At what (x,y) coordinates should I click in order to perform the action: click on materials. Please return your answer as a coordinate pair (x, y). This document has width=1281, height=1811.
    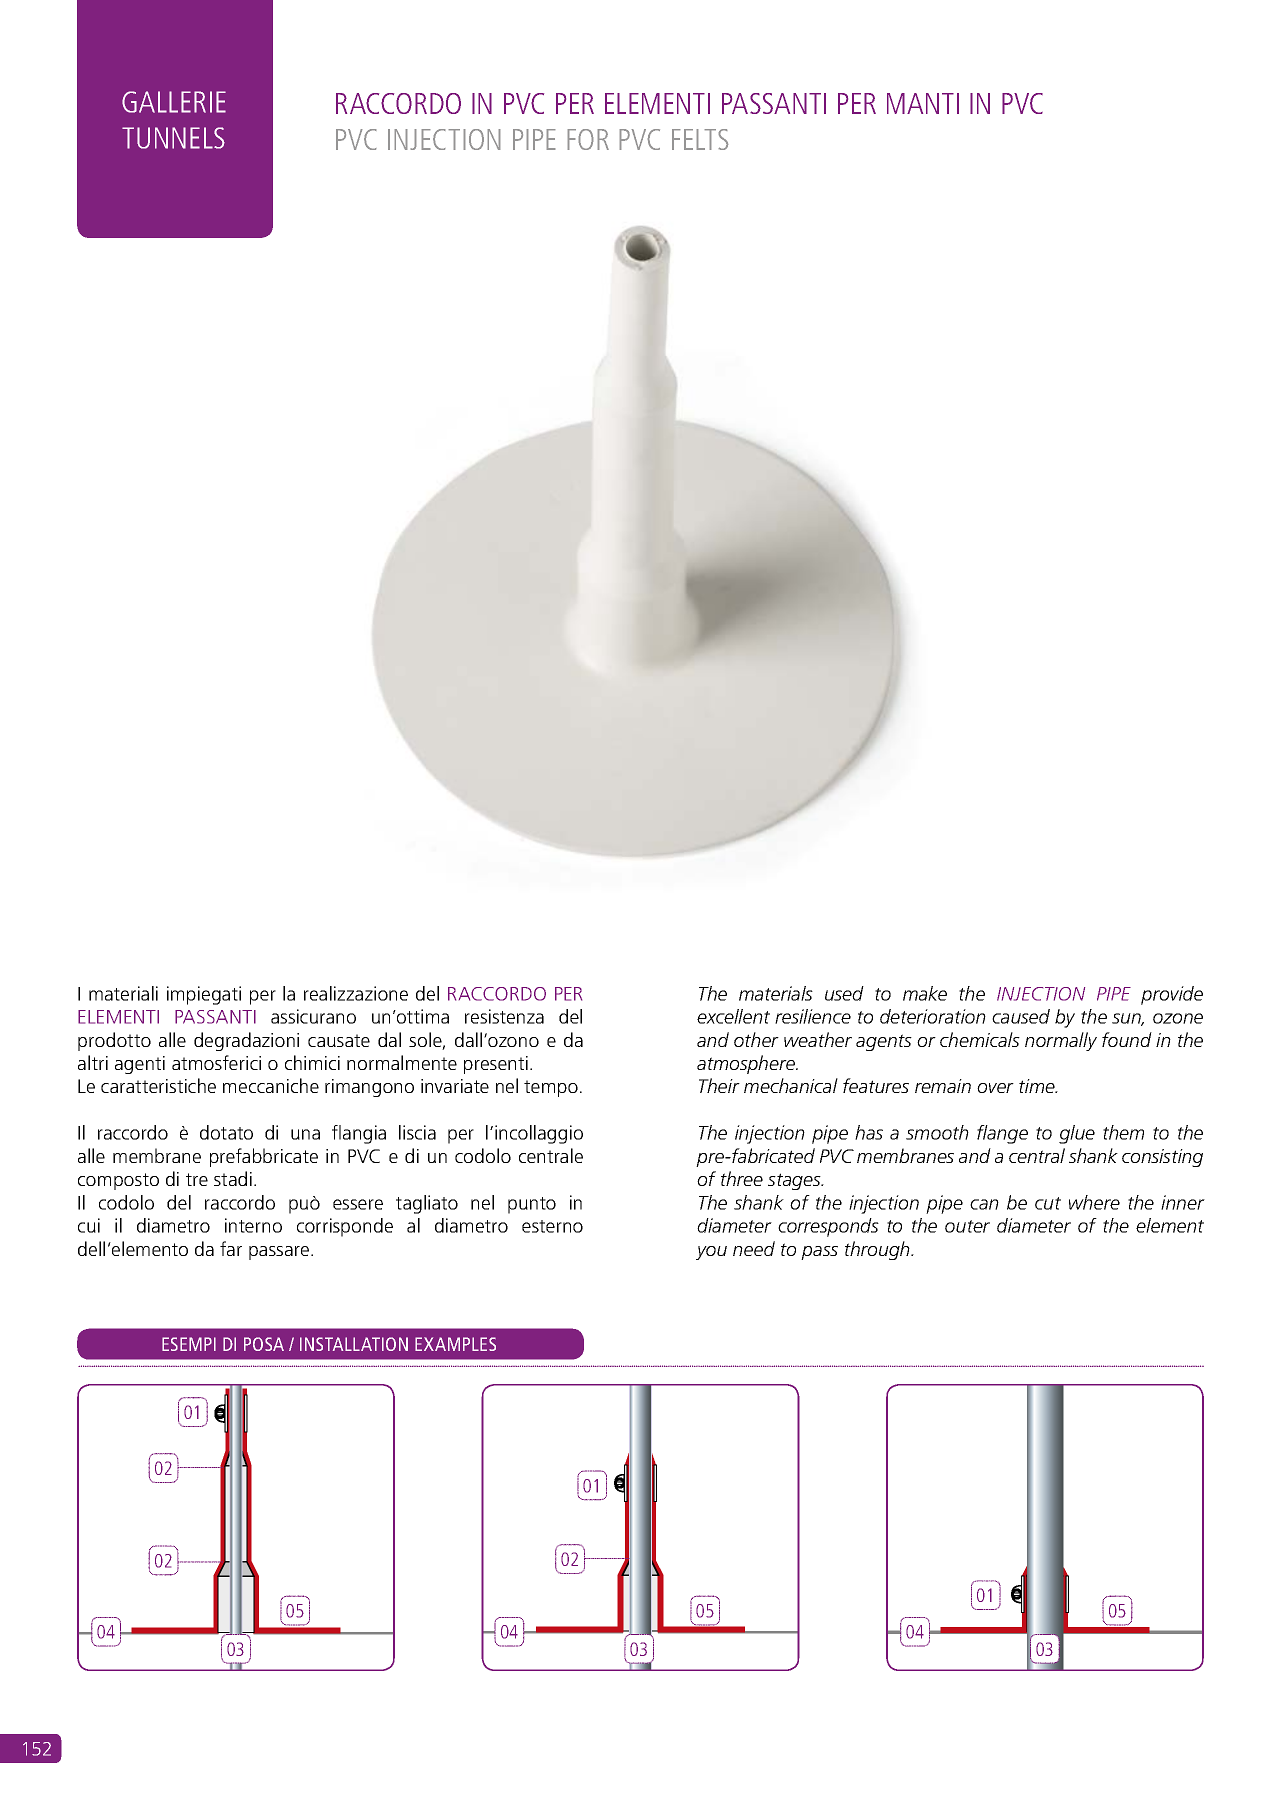
    Looking at the image, I should click on (776, 993).
